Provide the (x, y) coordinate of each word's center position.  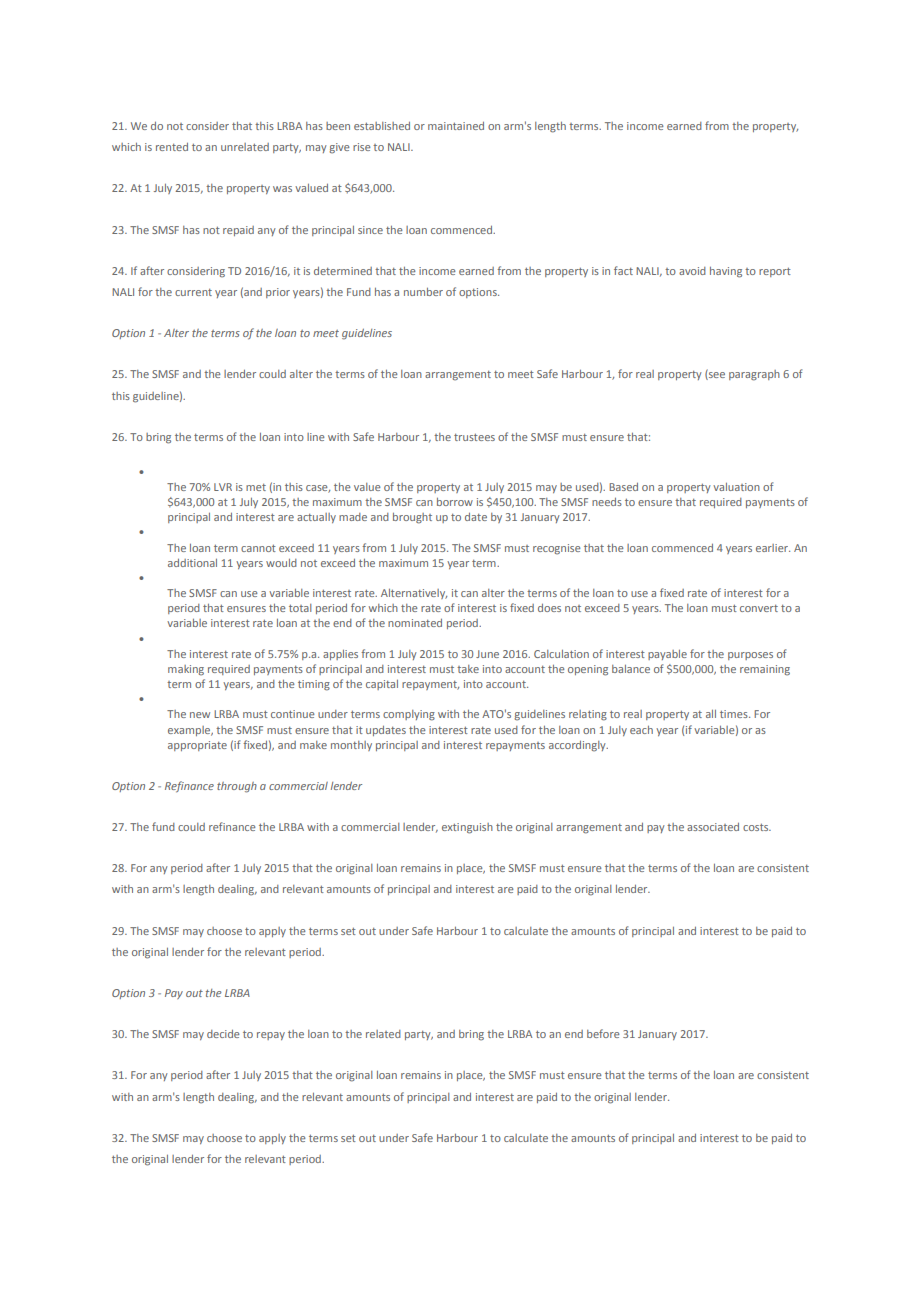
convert (759, 608)
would (281, 563)
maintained (456, 126)
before (603, 1033)
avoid (692, 271)
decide (223, 1034)
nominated (415, 623)
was (282, 189)
